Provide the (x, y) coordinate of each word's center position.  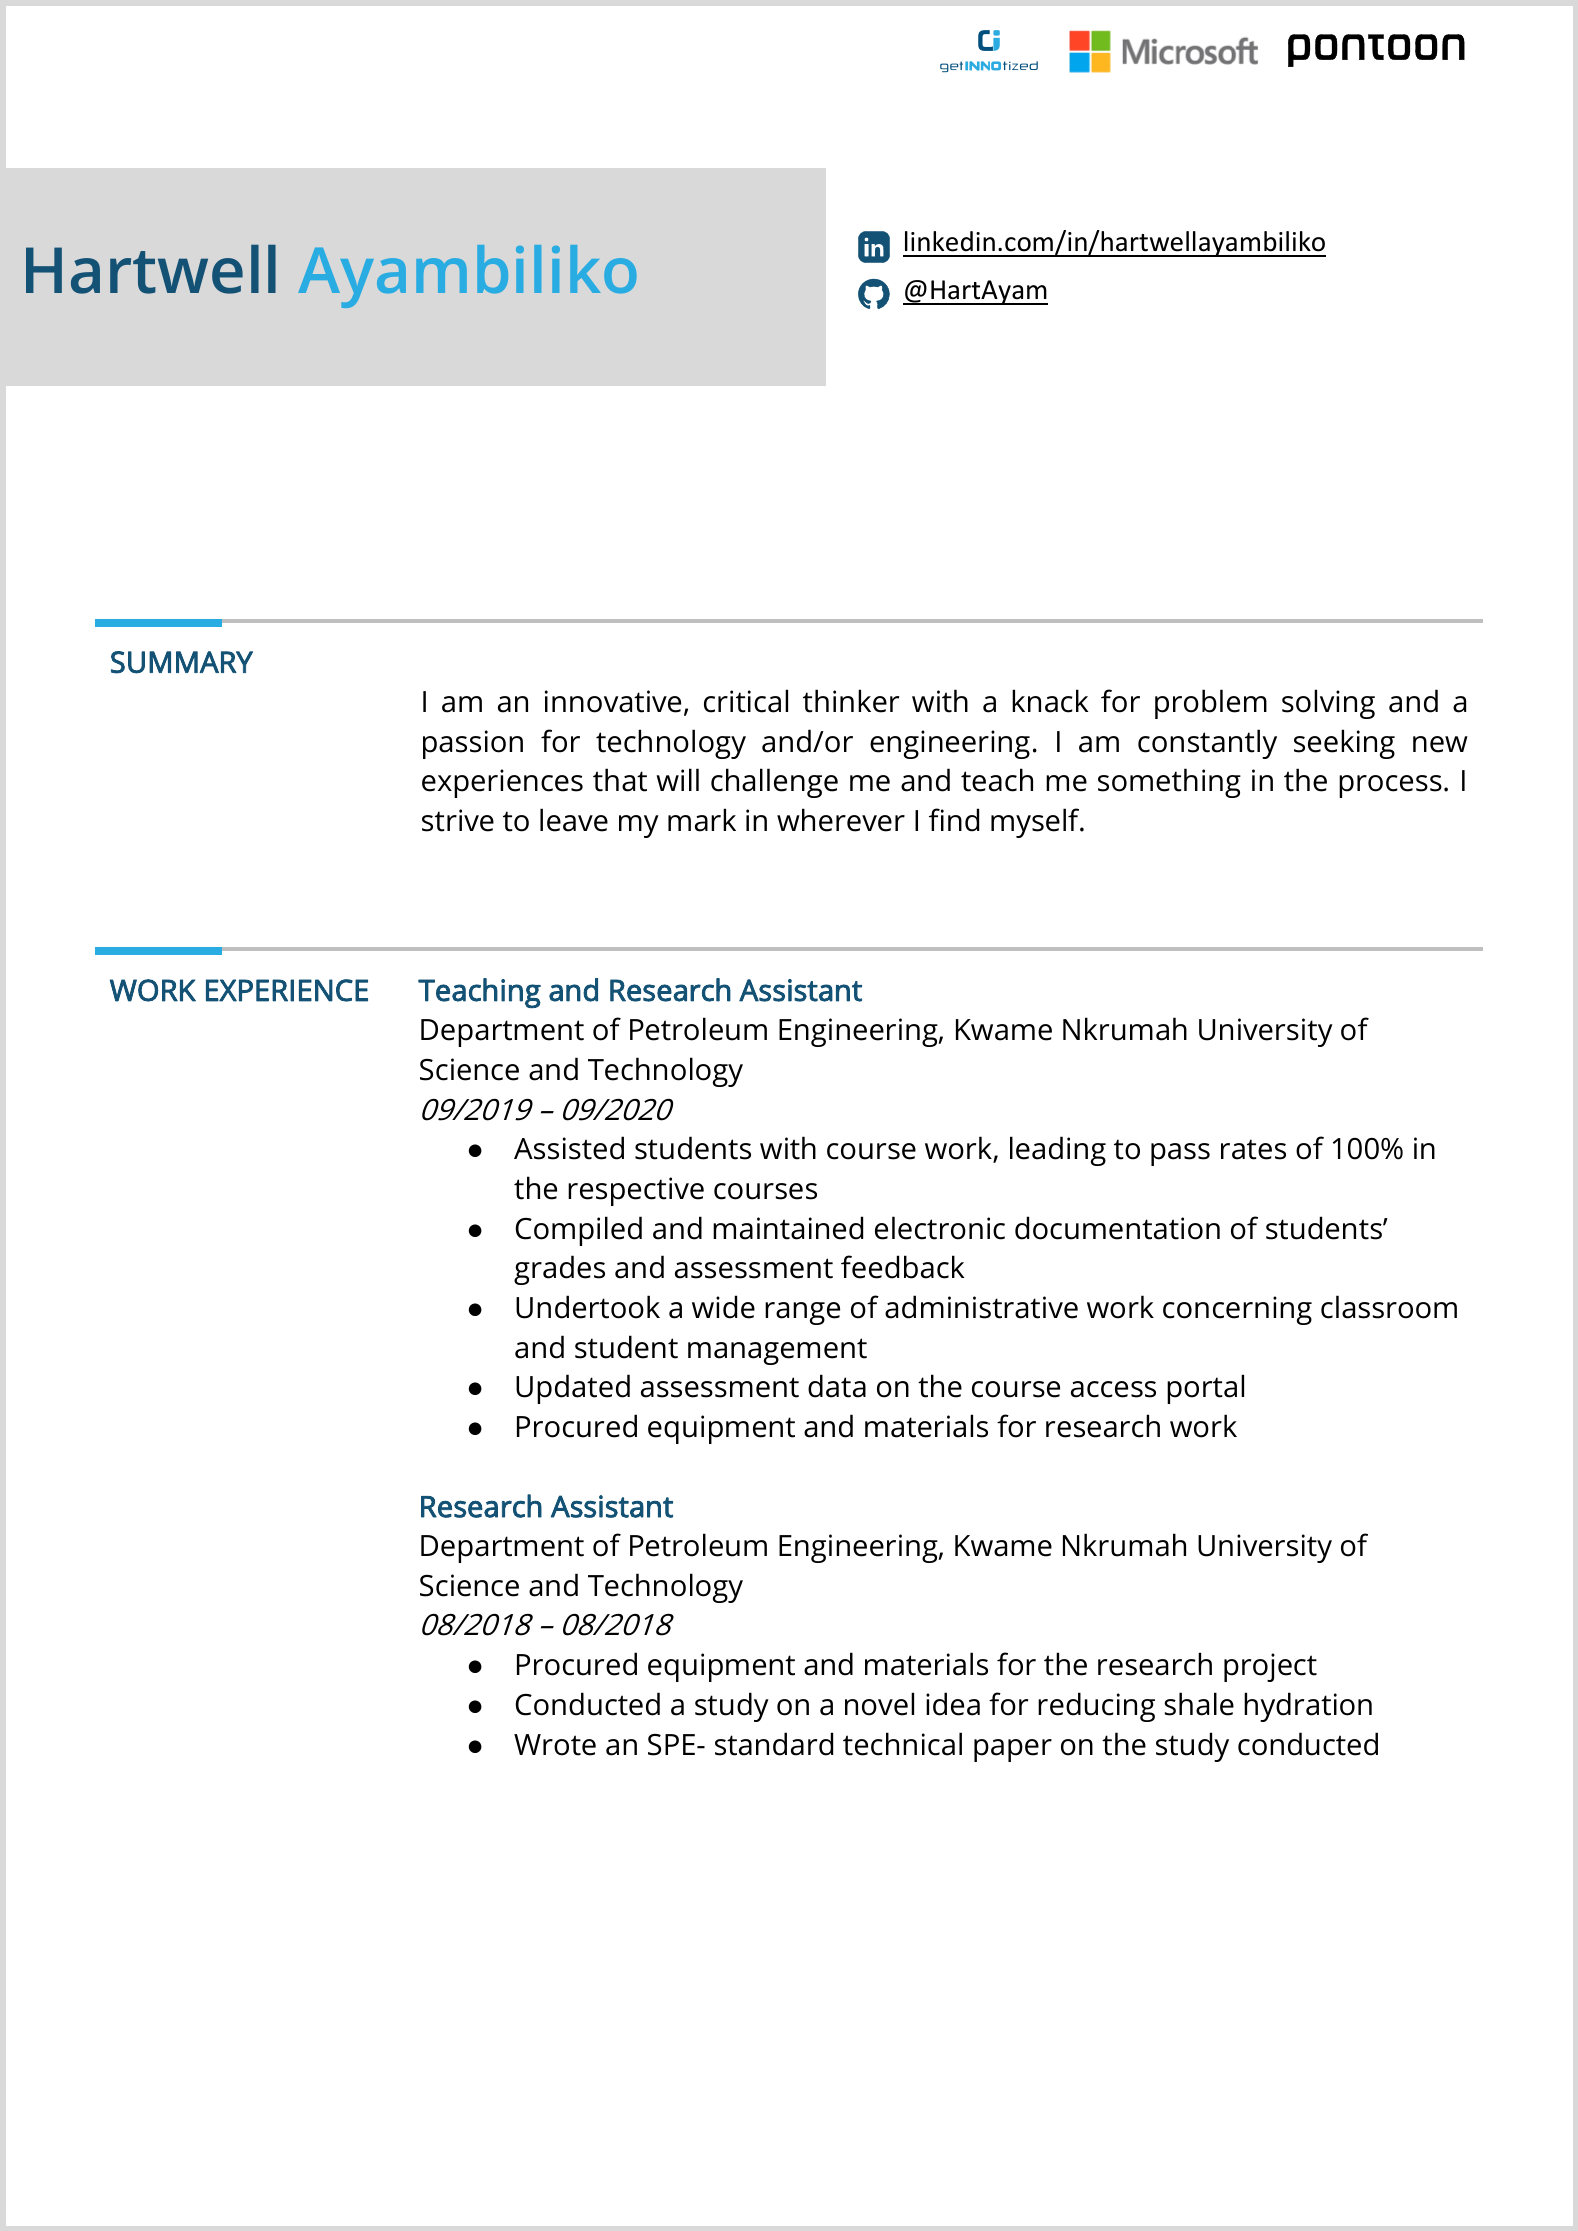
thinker (851, 701)
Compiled (578, 1231)
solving (1328, 704)
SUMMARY (182, 662)
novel (879, 1704)
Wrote (555, 1745)
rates (1253, 1149)
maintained (788, 1228)
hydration (1308, 1707)
